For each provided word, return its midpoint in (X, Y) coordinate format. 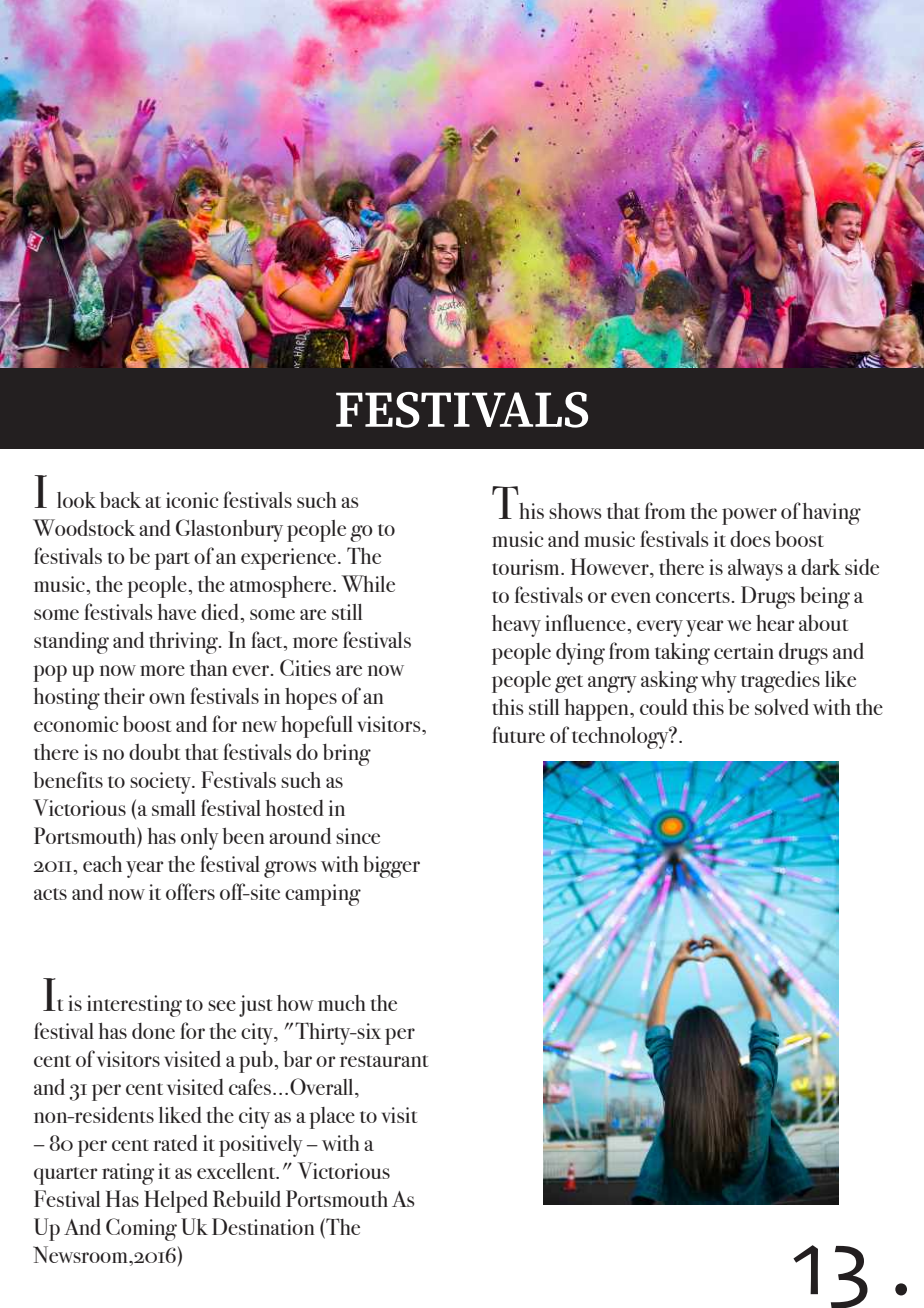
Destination (263, 1226)
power (749, 516)
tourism (527, 567)
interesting (134, 1006)
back (120, 500)
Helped (176, 1201)
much (342, 1003)
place (332, 1118)
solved (782, 707)
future (518, 734)
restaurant (384, 1061)
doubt (155, 752)
